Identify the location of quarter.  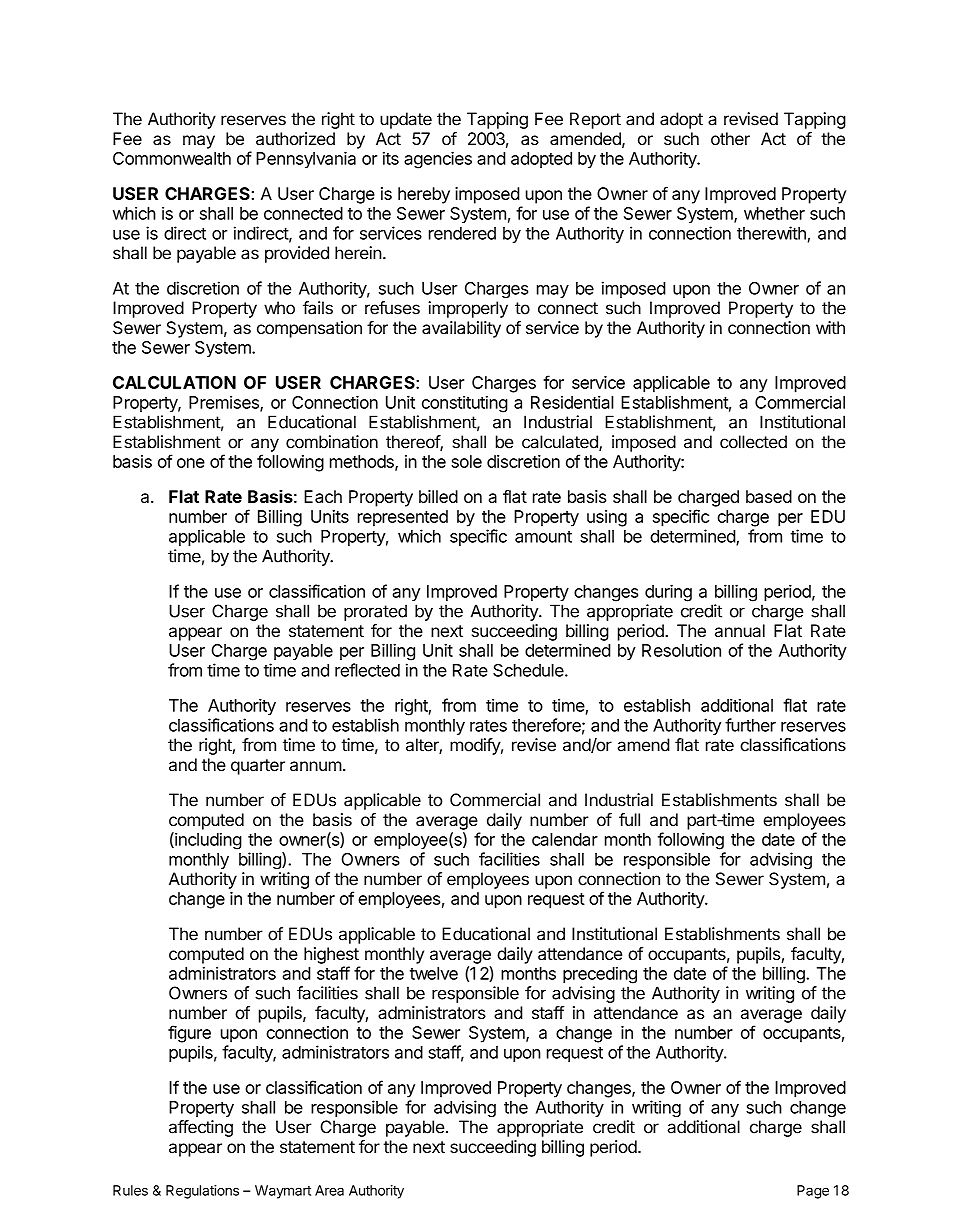
(258, 767).
